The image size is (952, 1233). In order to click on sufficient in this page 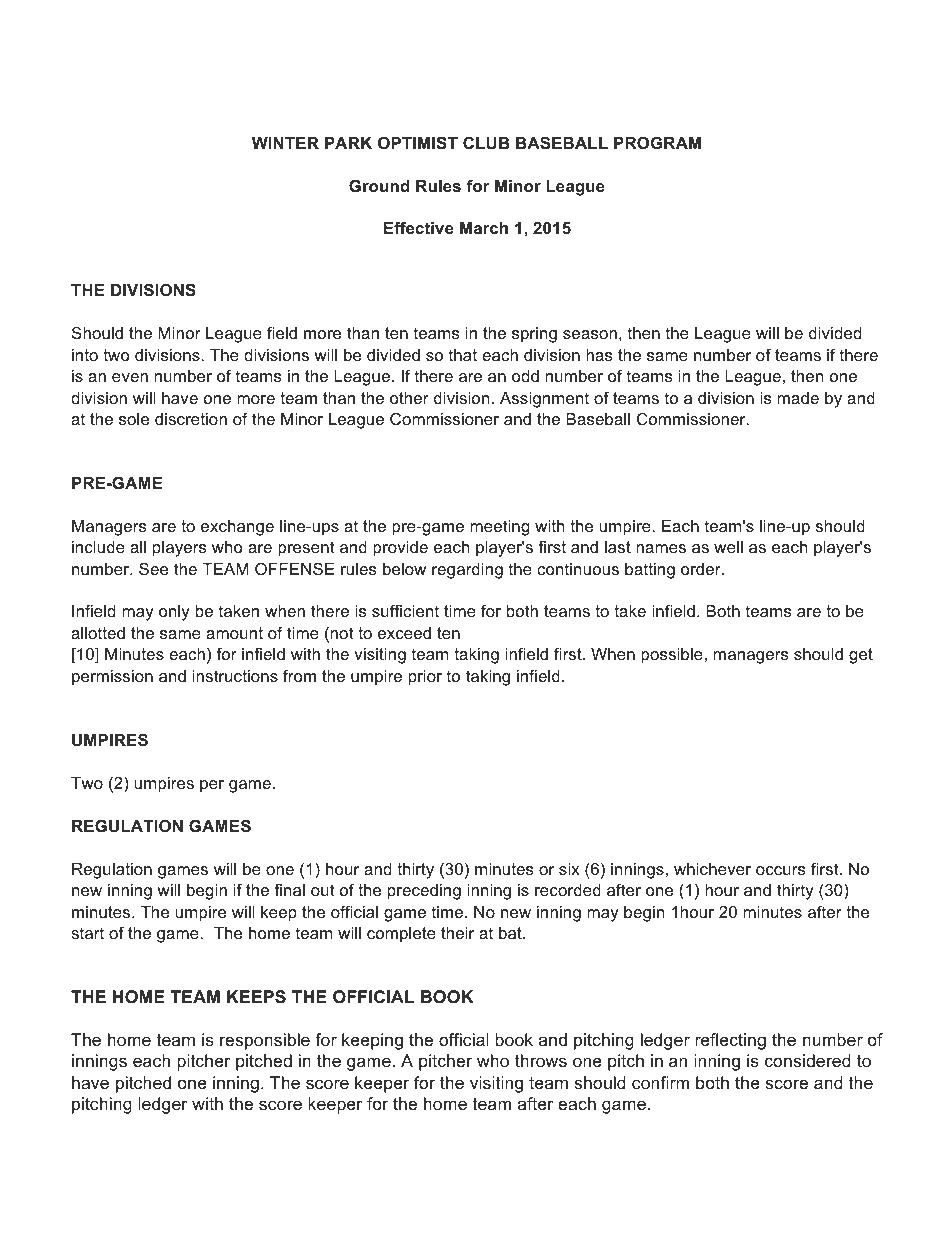, I will do `click(405, 610)`.
